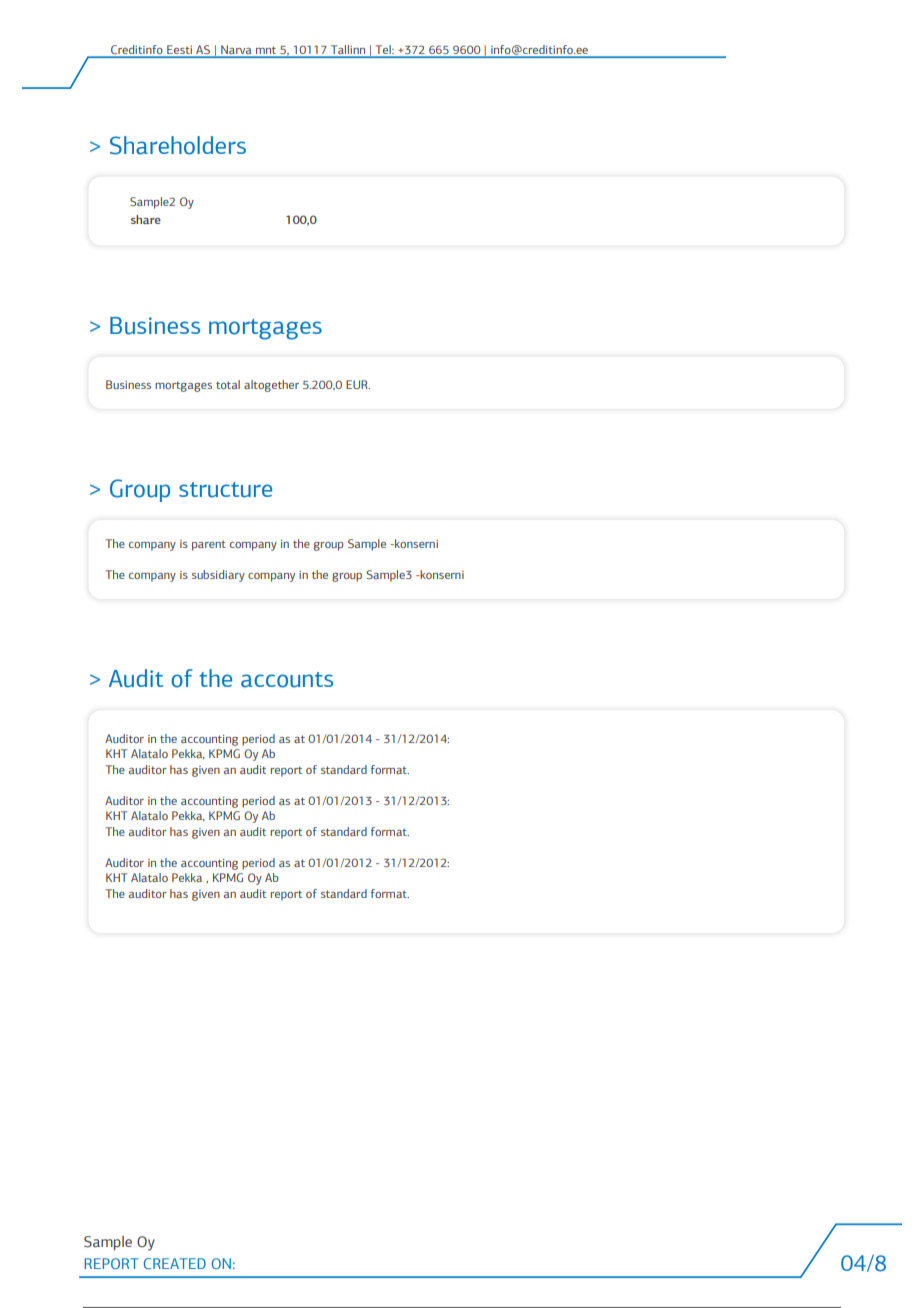 Image resolution: width=924 pixels, height=1308 pixels. I want to click on mnt, so click(266, 50).
